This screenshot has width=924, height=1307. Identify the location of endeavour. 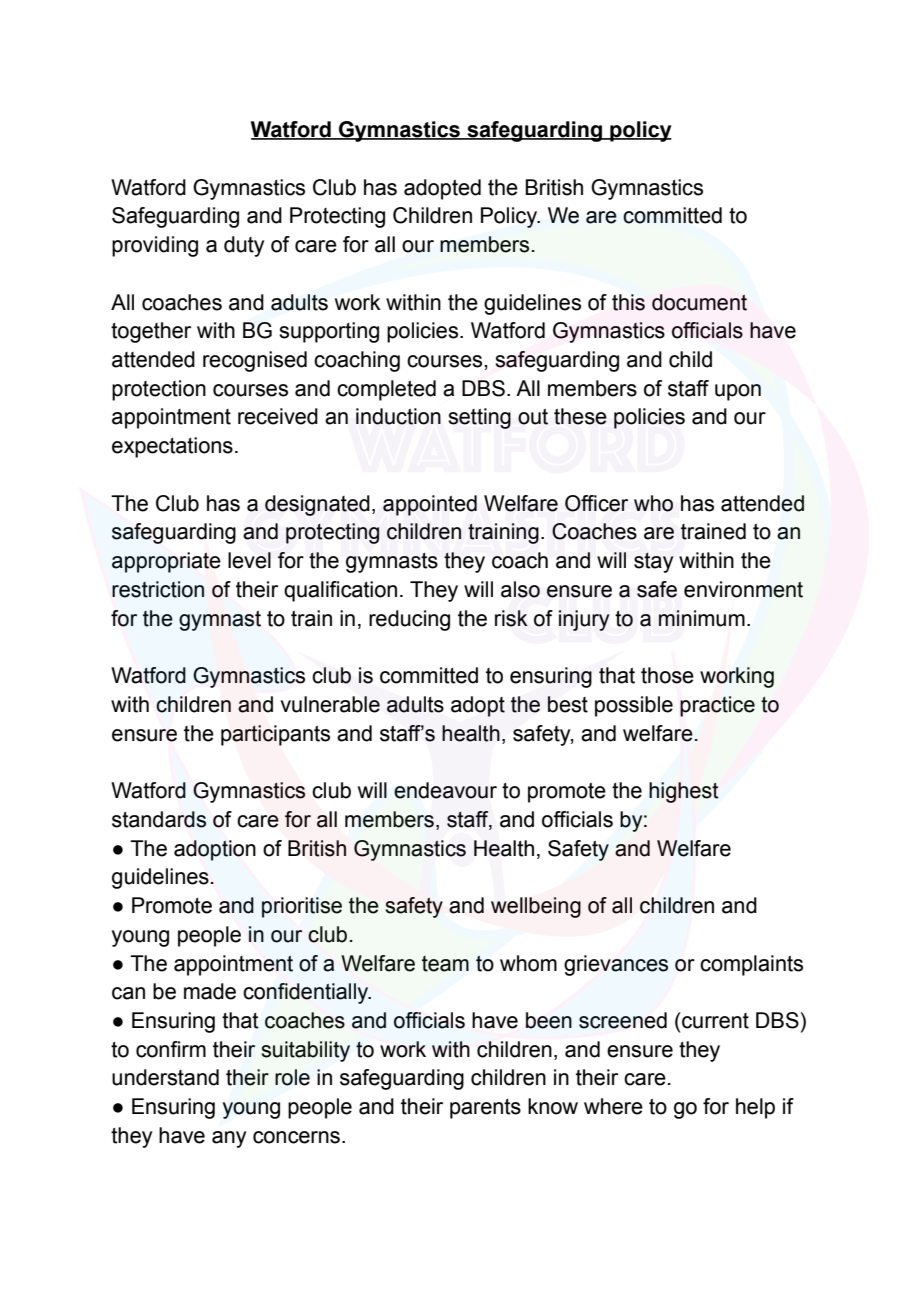
(445, 790).
